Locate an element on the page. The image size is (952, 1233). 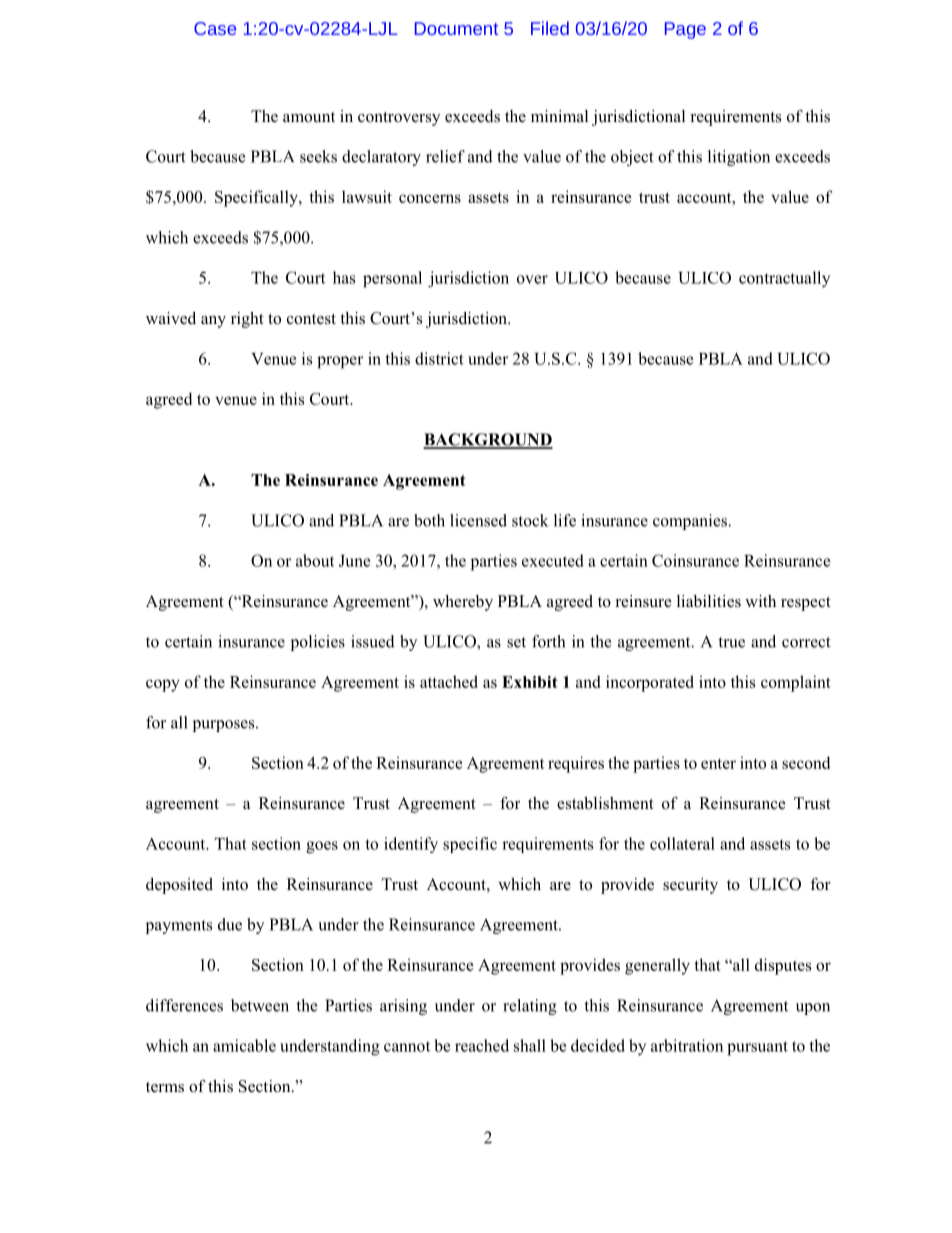
licensed is located at coordinates (478, 520).
